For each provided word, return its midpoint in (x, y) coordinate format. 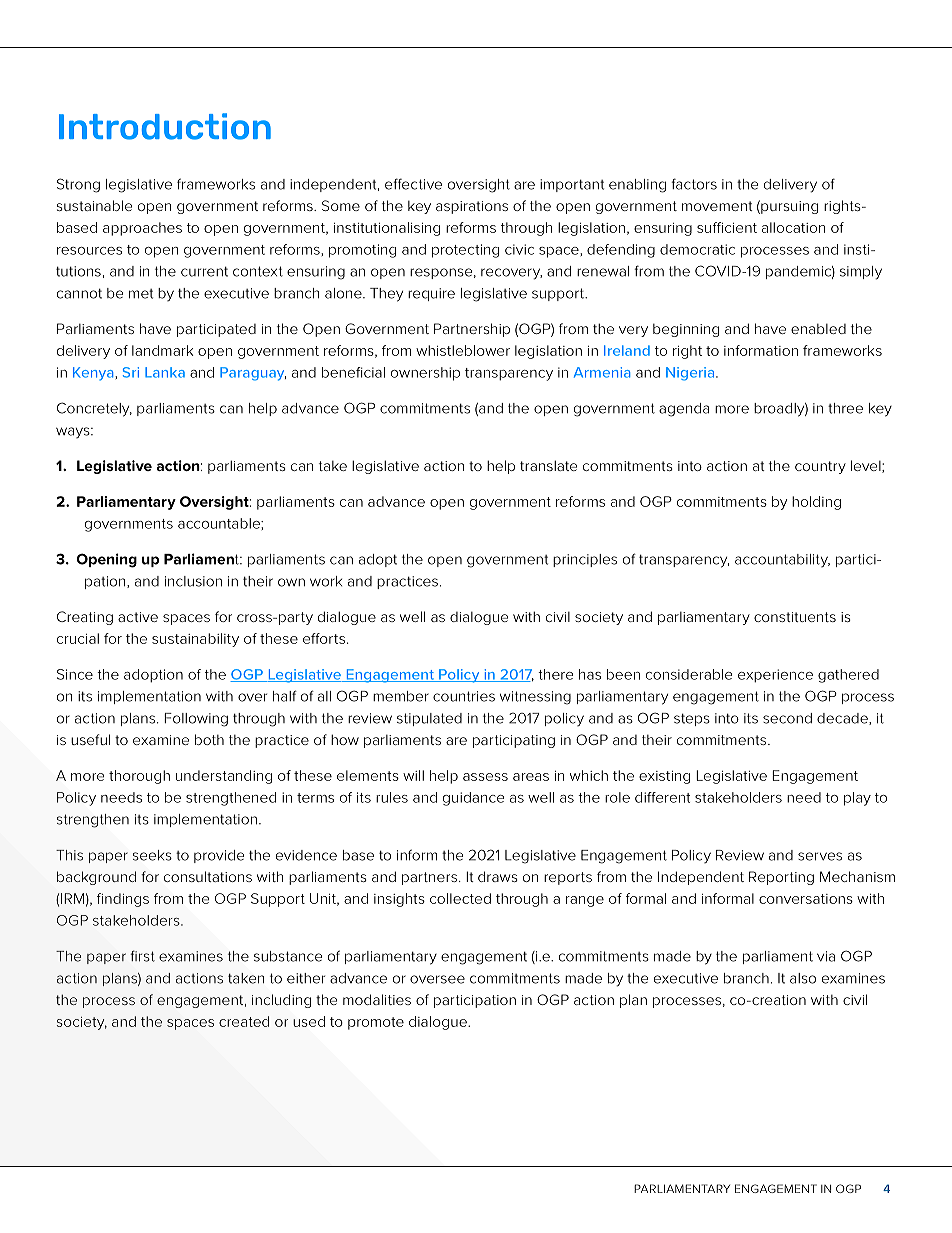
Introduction (165, 126)
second (787, 718)
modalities (377, 999)
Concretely (94, 409)
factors (694, 184)
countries (464, 696)
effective (413, 184)
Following (196, 720)
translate (548, 465)
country (820, 467)
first (142, 956)
